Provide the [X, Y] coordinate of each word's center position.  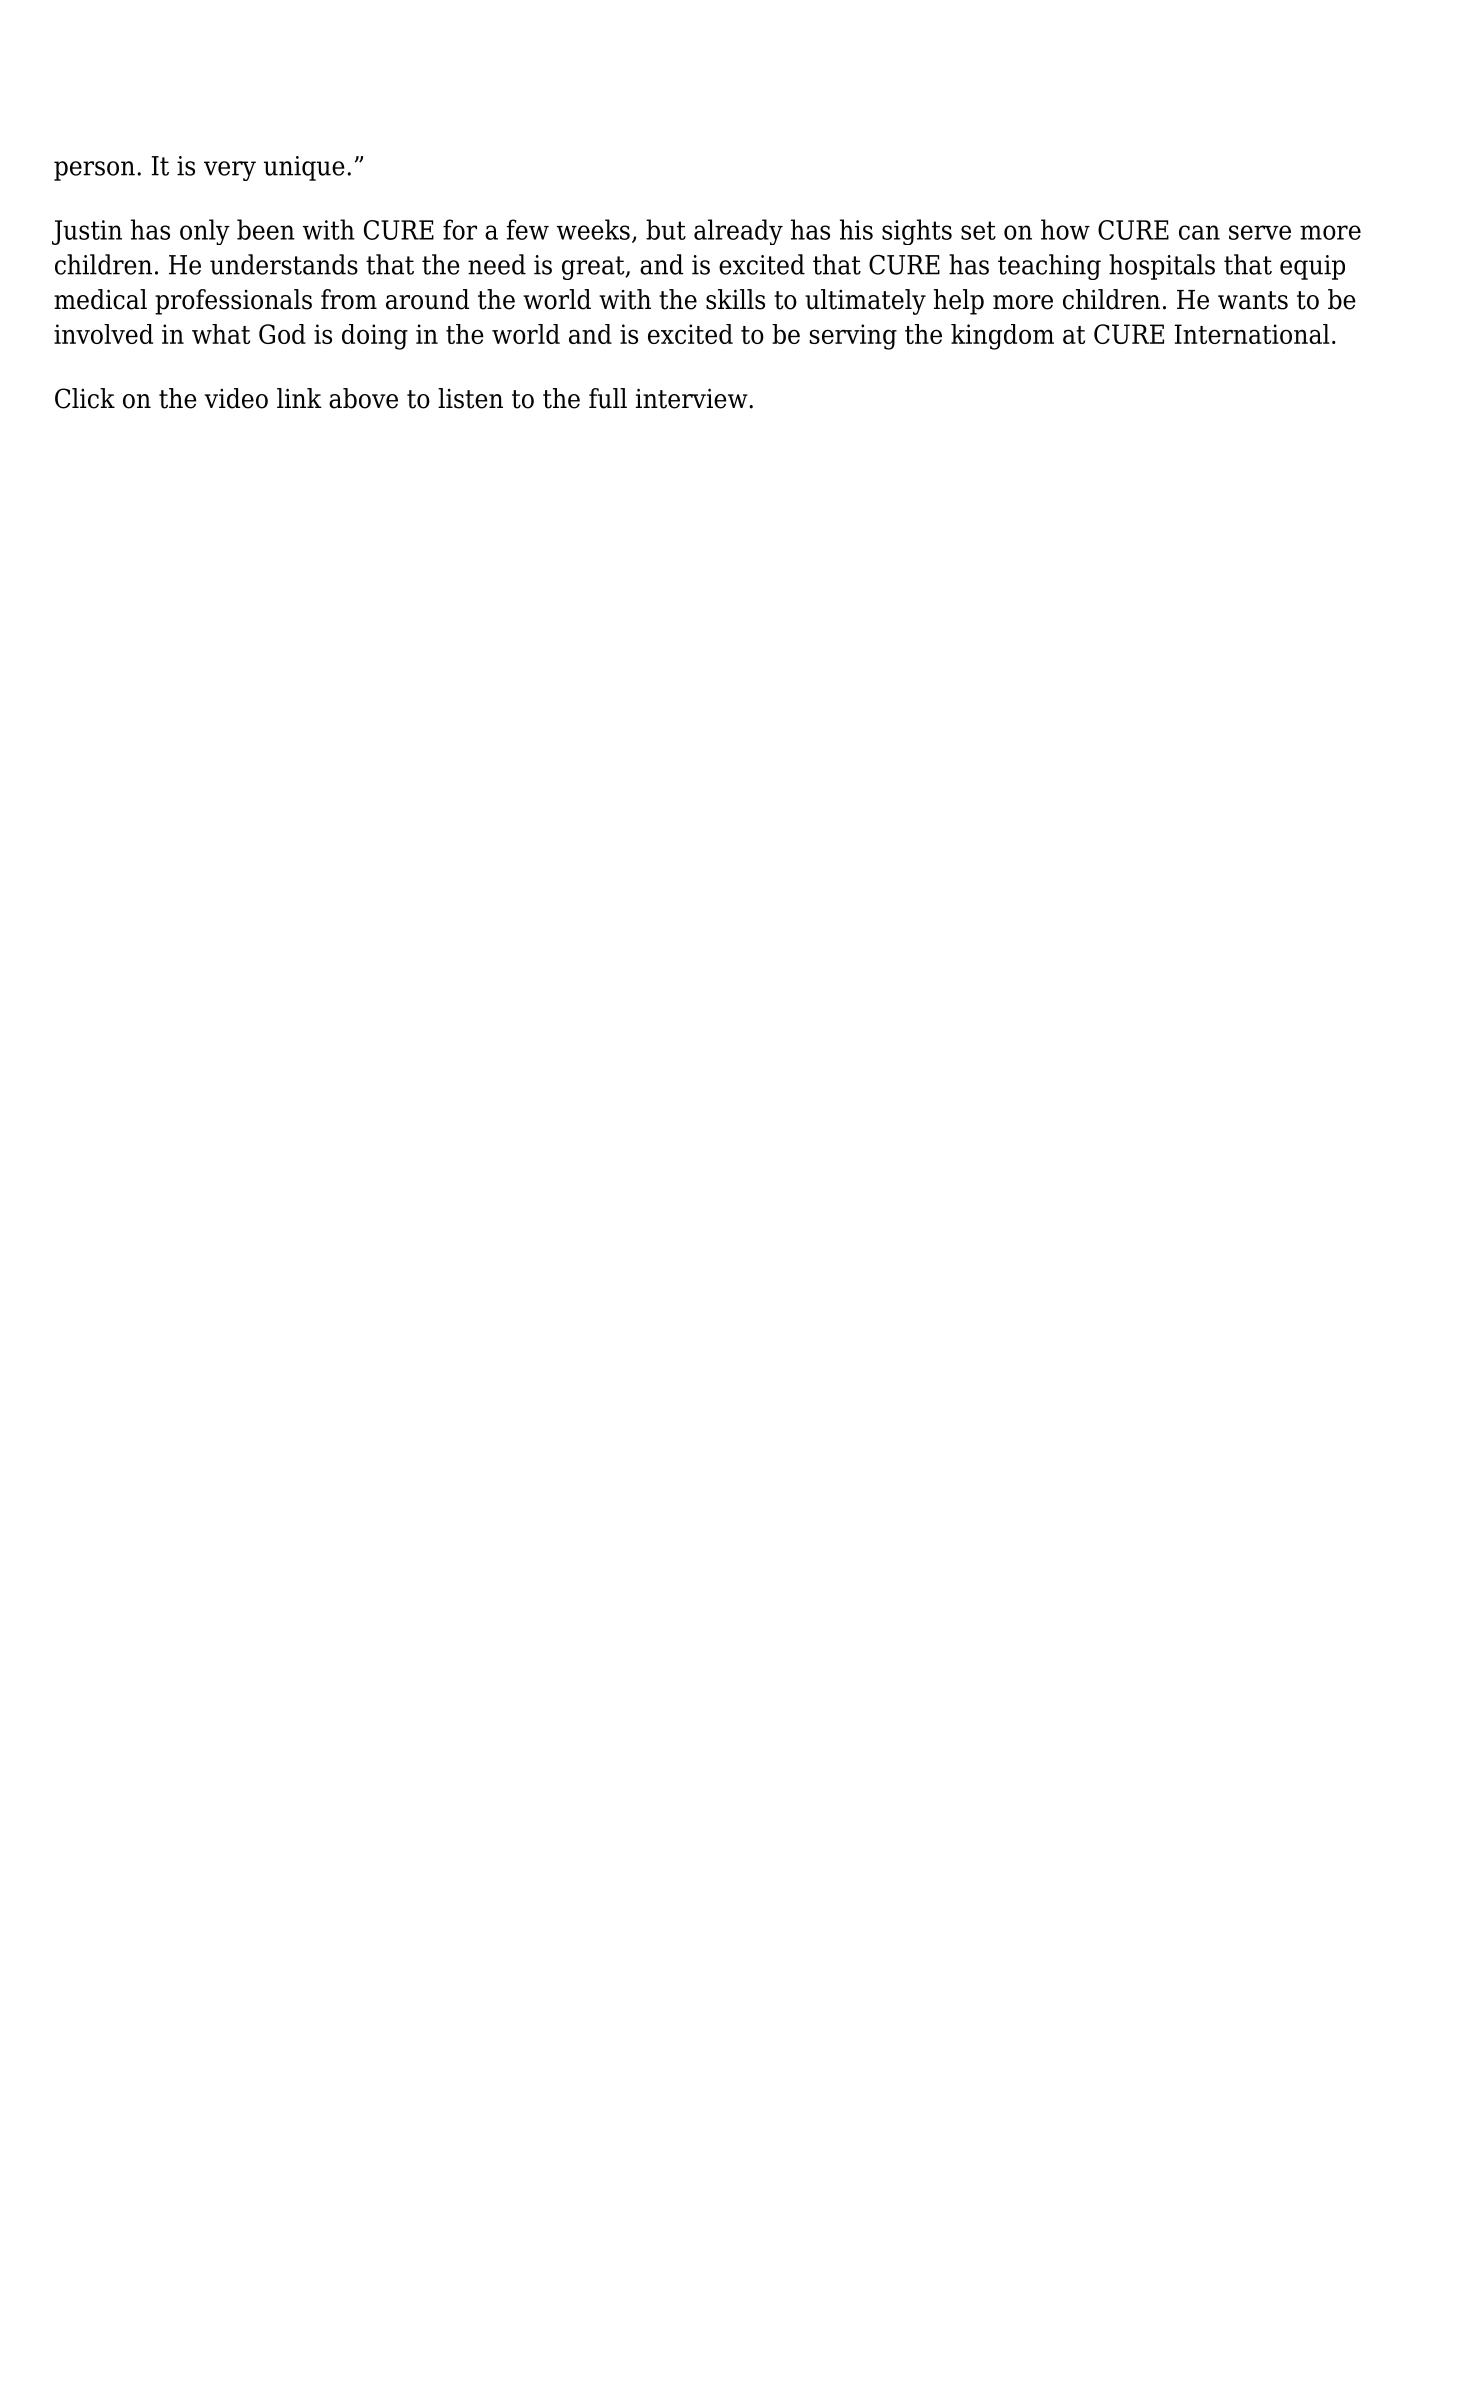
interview [693, 398]
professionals [233, 302]
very [230, 171]
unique [304, 168]
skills [735, 299]
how [1065, 229]
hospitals [1162, 267]
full [608, 398]
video [236, 398]
